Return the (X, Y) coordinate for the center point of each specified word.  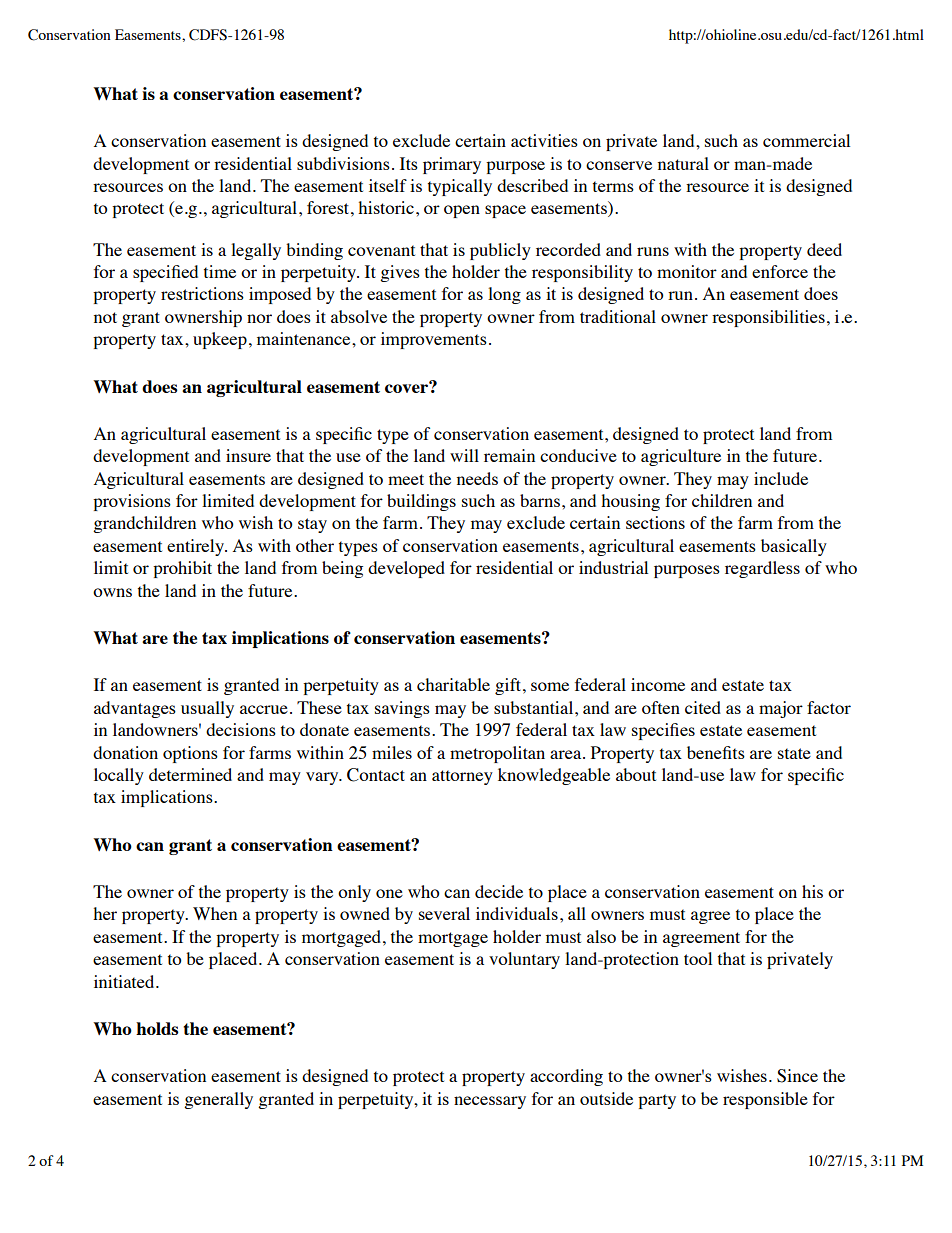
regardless (762, 569)
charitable (453, 684)
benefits (716, 752)
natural (683, 163)
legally (256, 251)
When (215, 913)
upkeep (220, 340)
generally (218, 1100)
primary (452, 165)
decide (499, 891)
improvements (434, 340)
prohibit (182, 569)
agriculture (681, 457)
